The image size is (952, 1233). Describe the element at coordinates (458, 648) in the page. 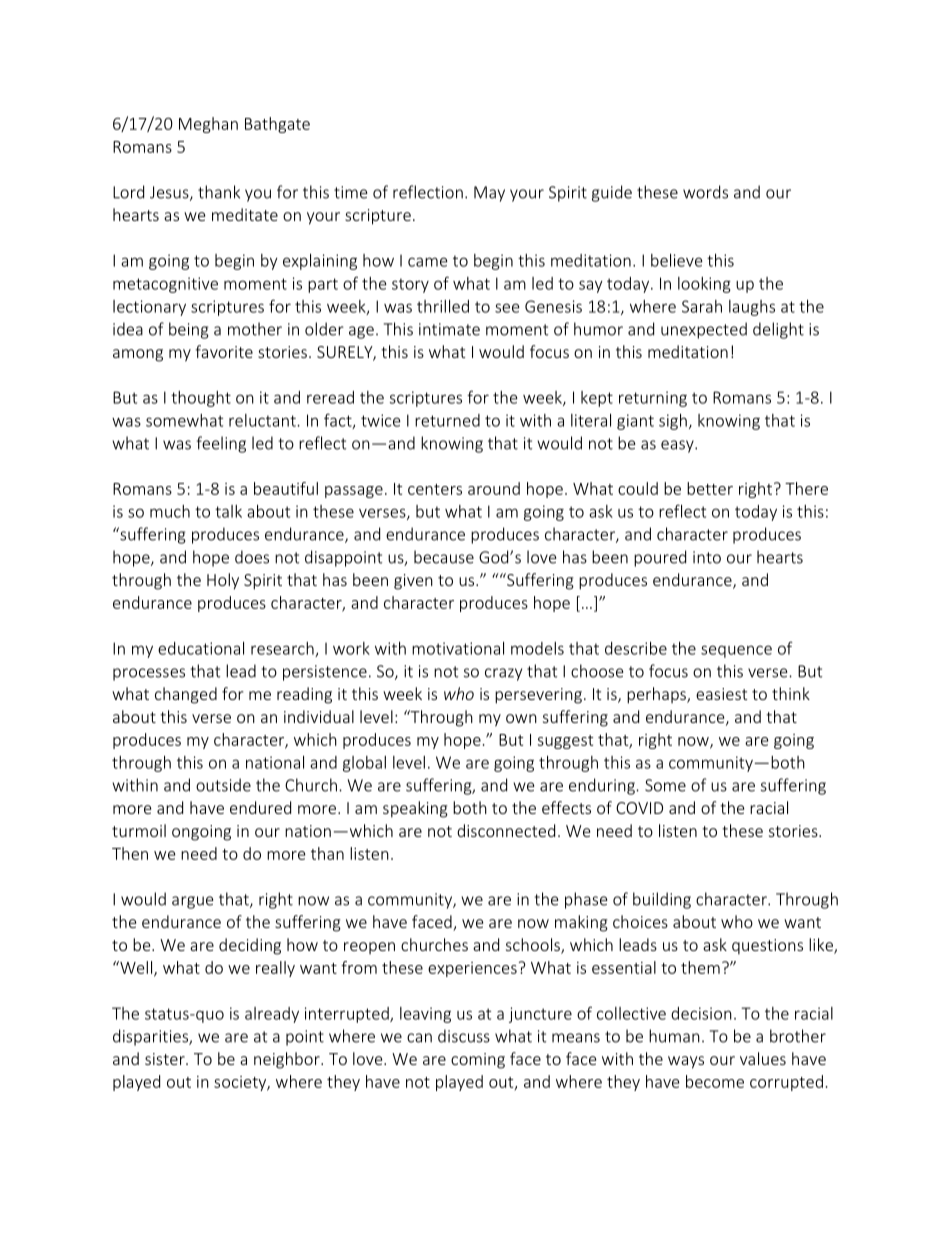

I see `motivational` at that location.
